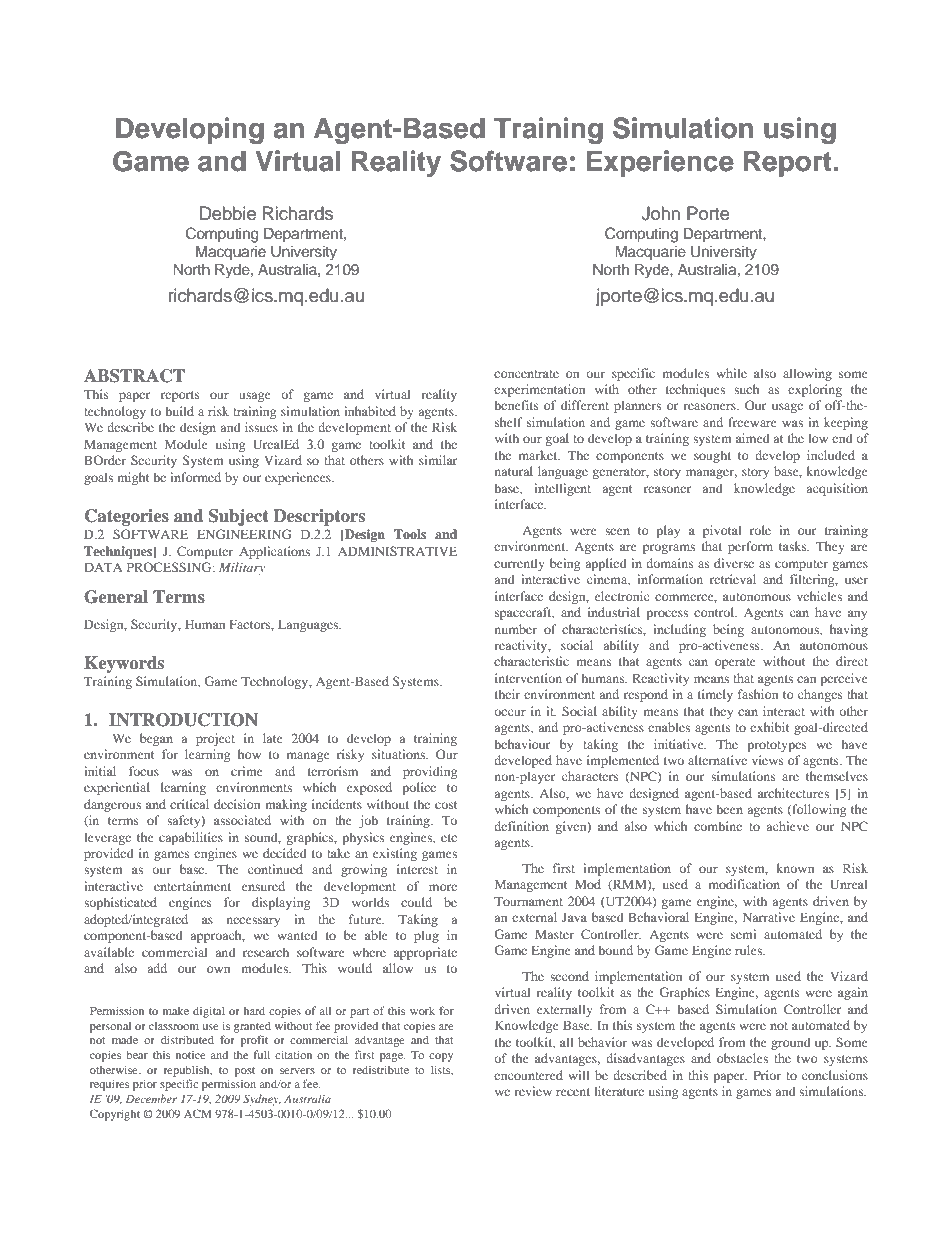 This screenshot has width=952, height=1233. I want to click on Keywords, so click(124, 664).
